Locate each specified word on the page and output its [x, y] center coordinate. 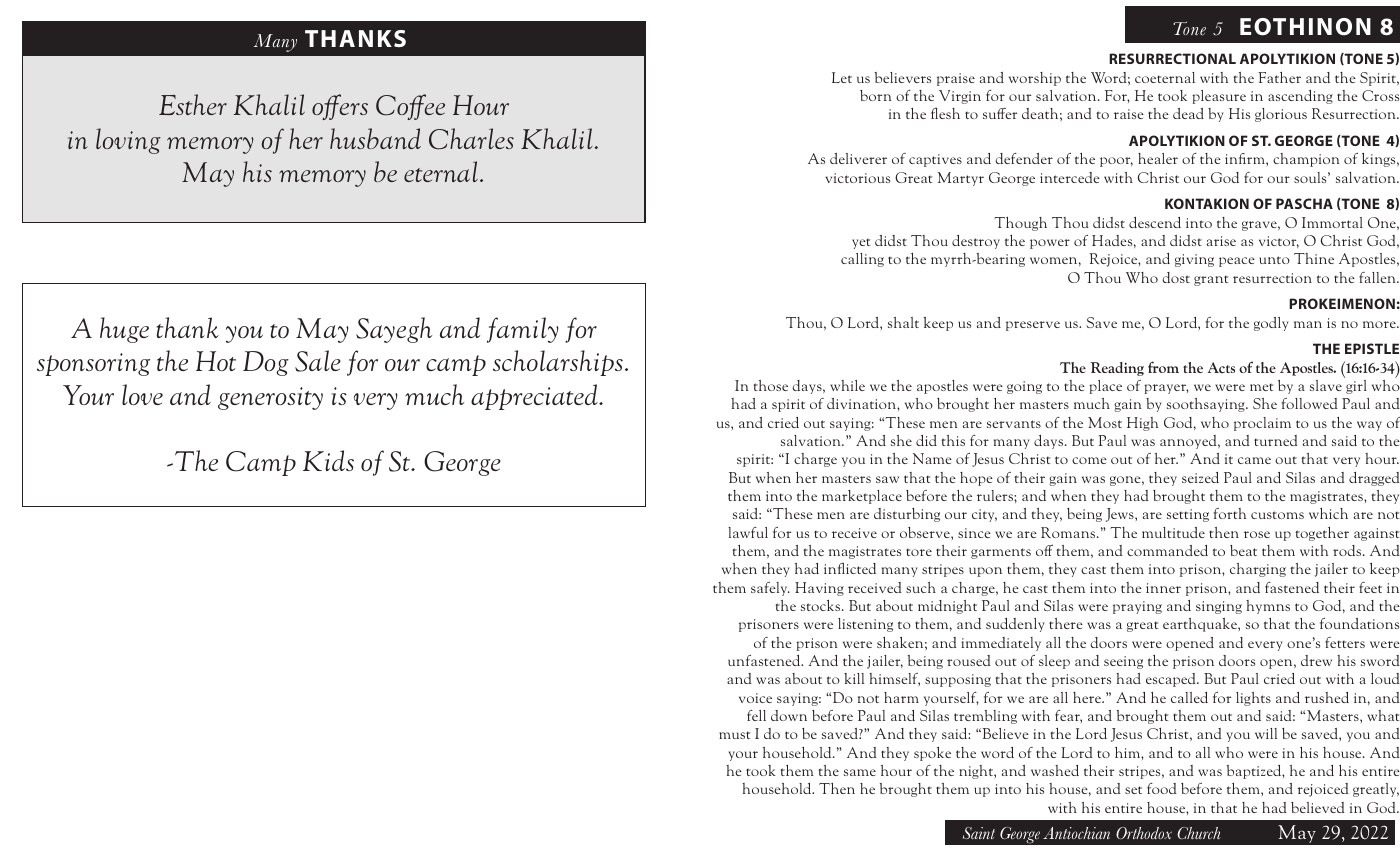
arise [1221, 241]
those [770, 385]
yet [861, 243]
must [735, 735]
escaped [1172, 680]
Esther [193, 104]
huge [124, 330]
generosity [270, 398]
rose [1257, 534]
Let [842, 77]
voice [755, 698]
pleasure [1219, 97]
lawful [748, 532]
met [1262, 387]
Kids [328, 460]
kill [854, 678]
